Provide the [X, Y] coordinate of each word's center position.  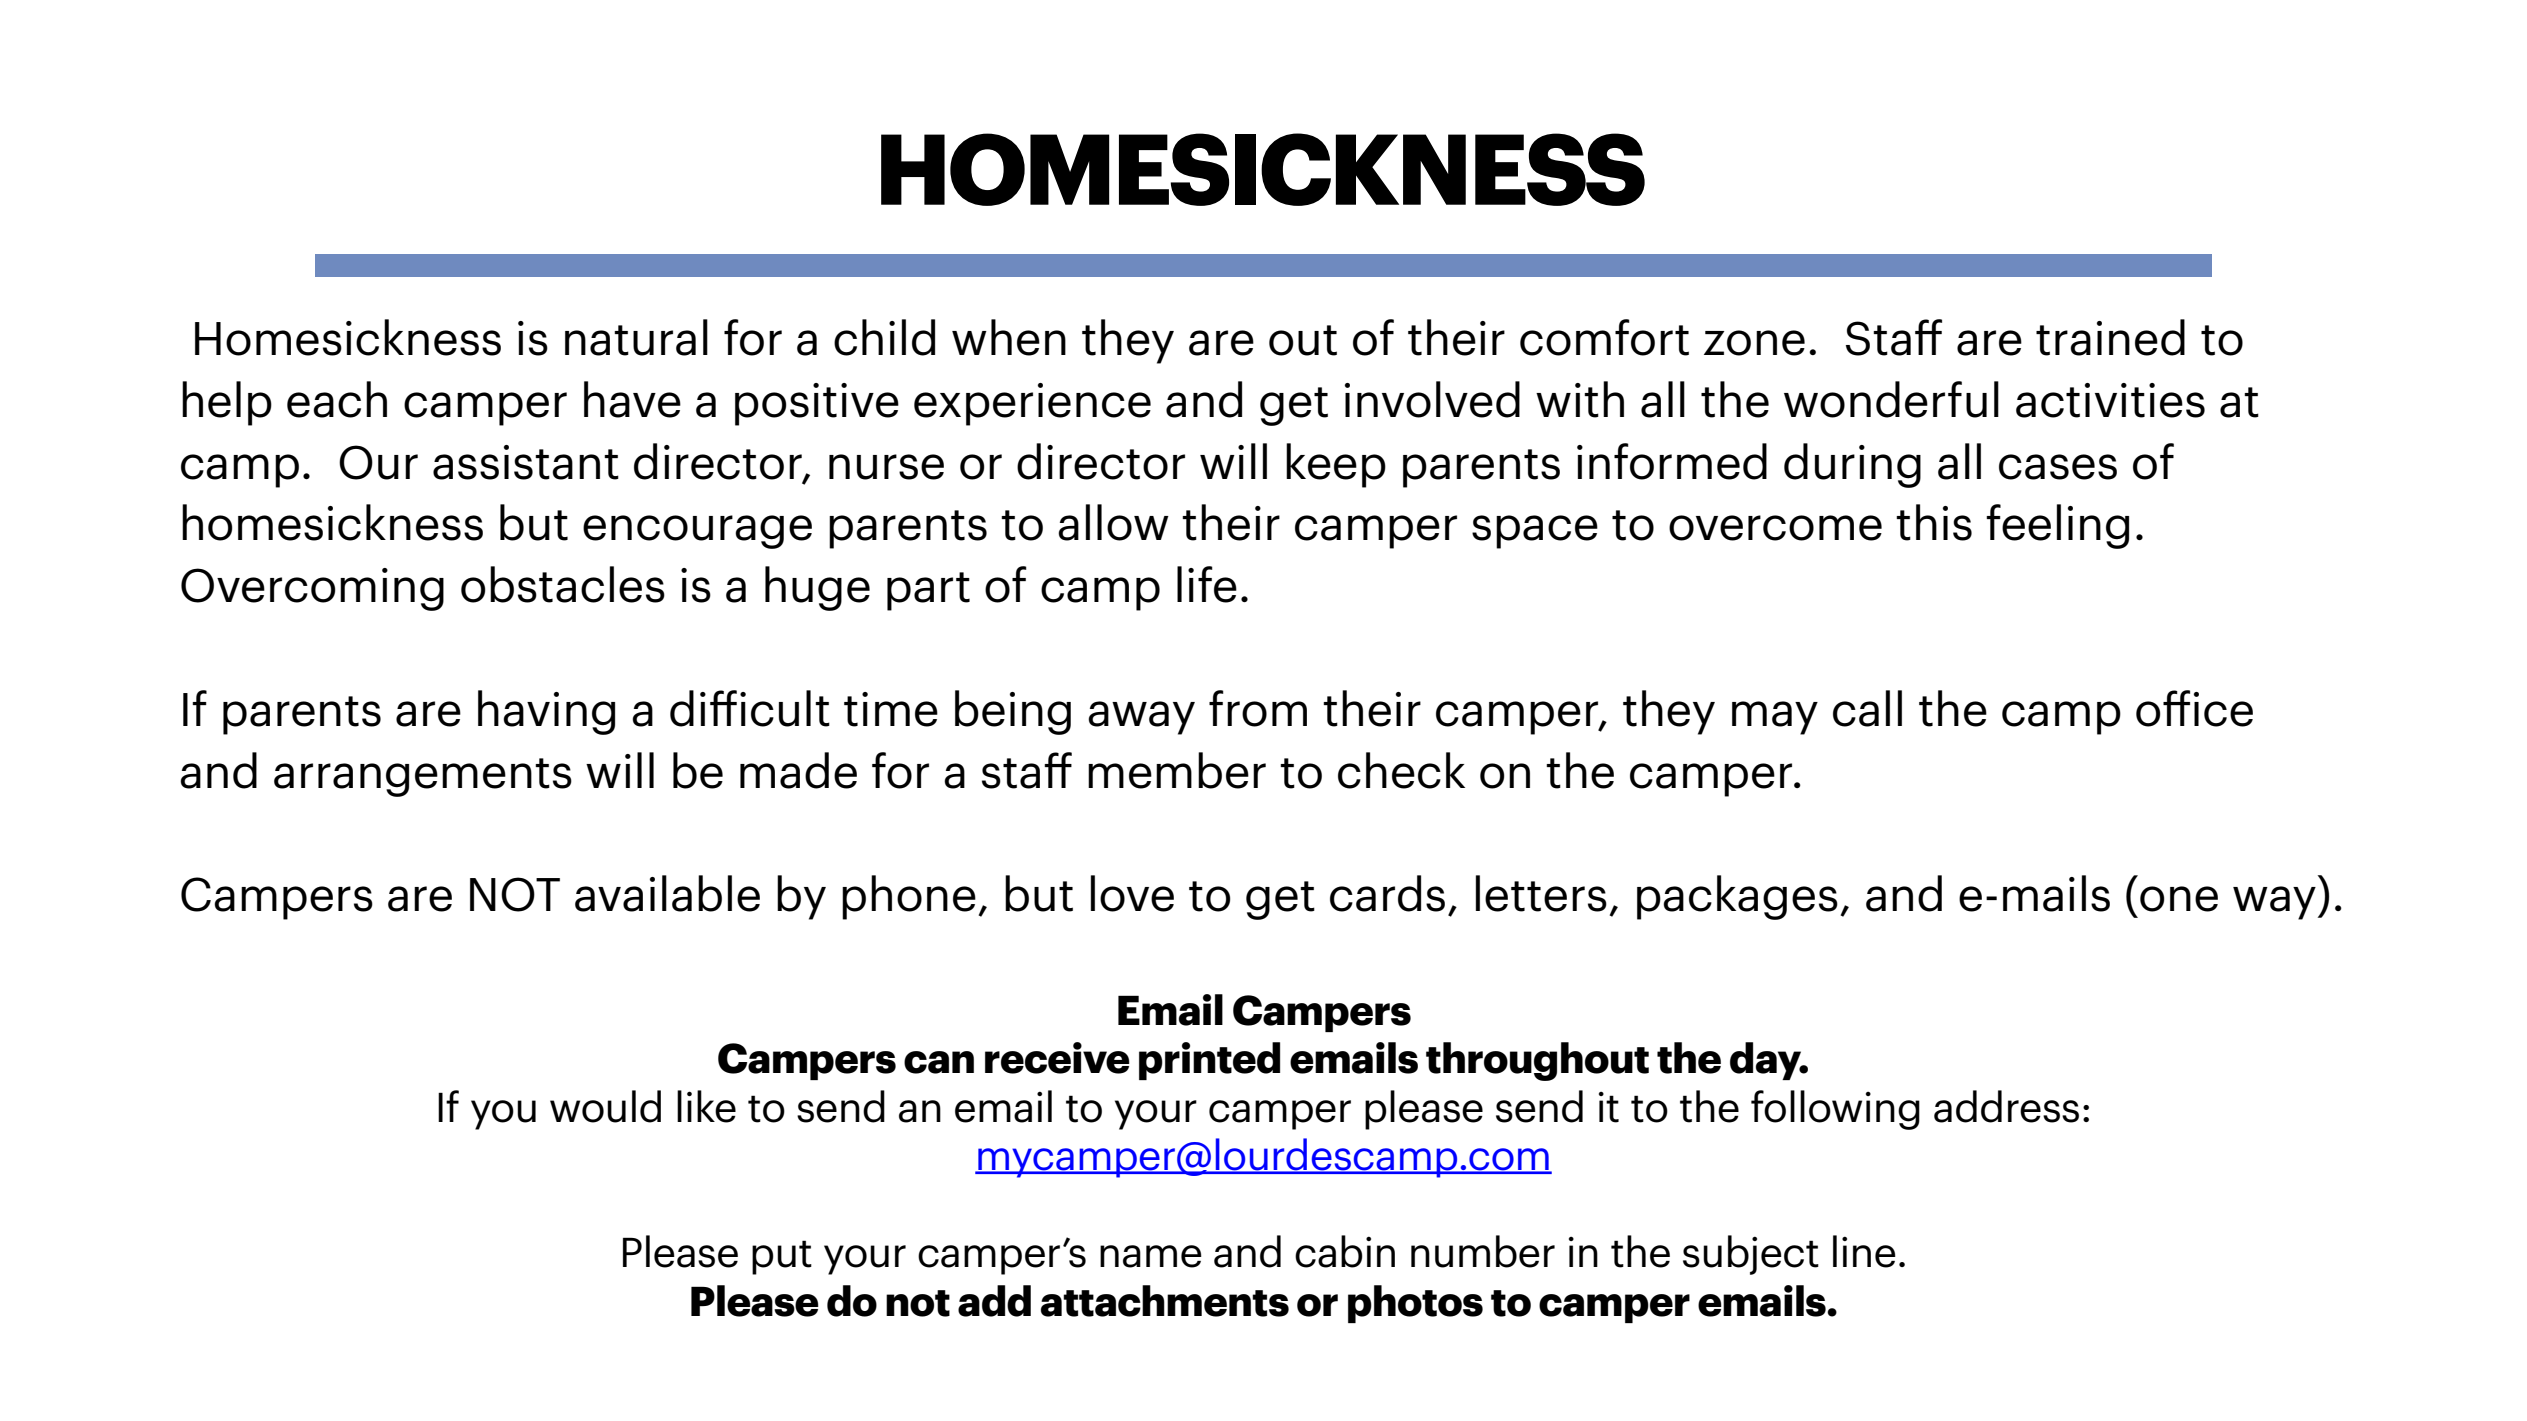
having [546, 712]
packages [1737, 897]
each [337, 399]
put [782, 1257]
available [667, 893]
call [1867, 708]
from [1258, 708]
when [1009, 337]
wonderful [1891, 399]
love [1132, 893]
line [1864, 1251]
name [1151, 1256]
